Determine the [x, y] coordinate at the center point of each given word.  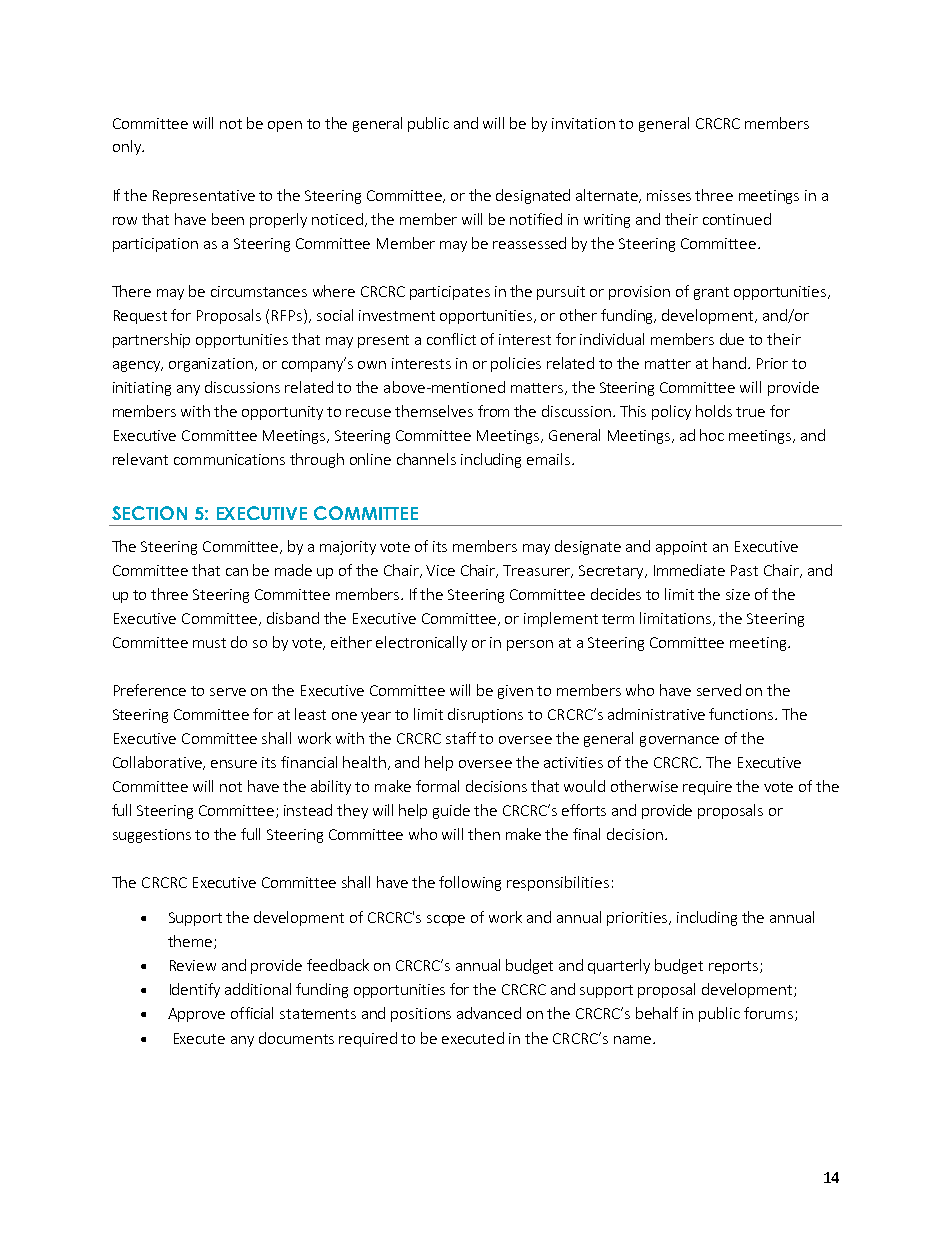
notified [536, 219]
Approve [196, 1015]
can [237, 572]
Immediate [689, 570]
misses [669, 195]
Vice [440, 570]
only [128, 147]
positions [421, 1015]
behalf [657, 1013]
